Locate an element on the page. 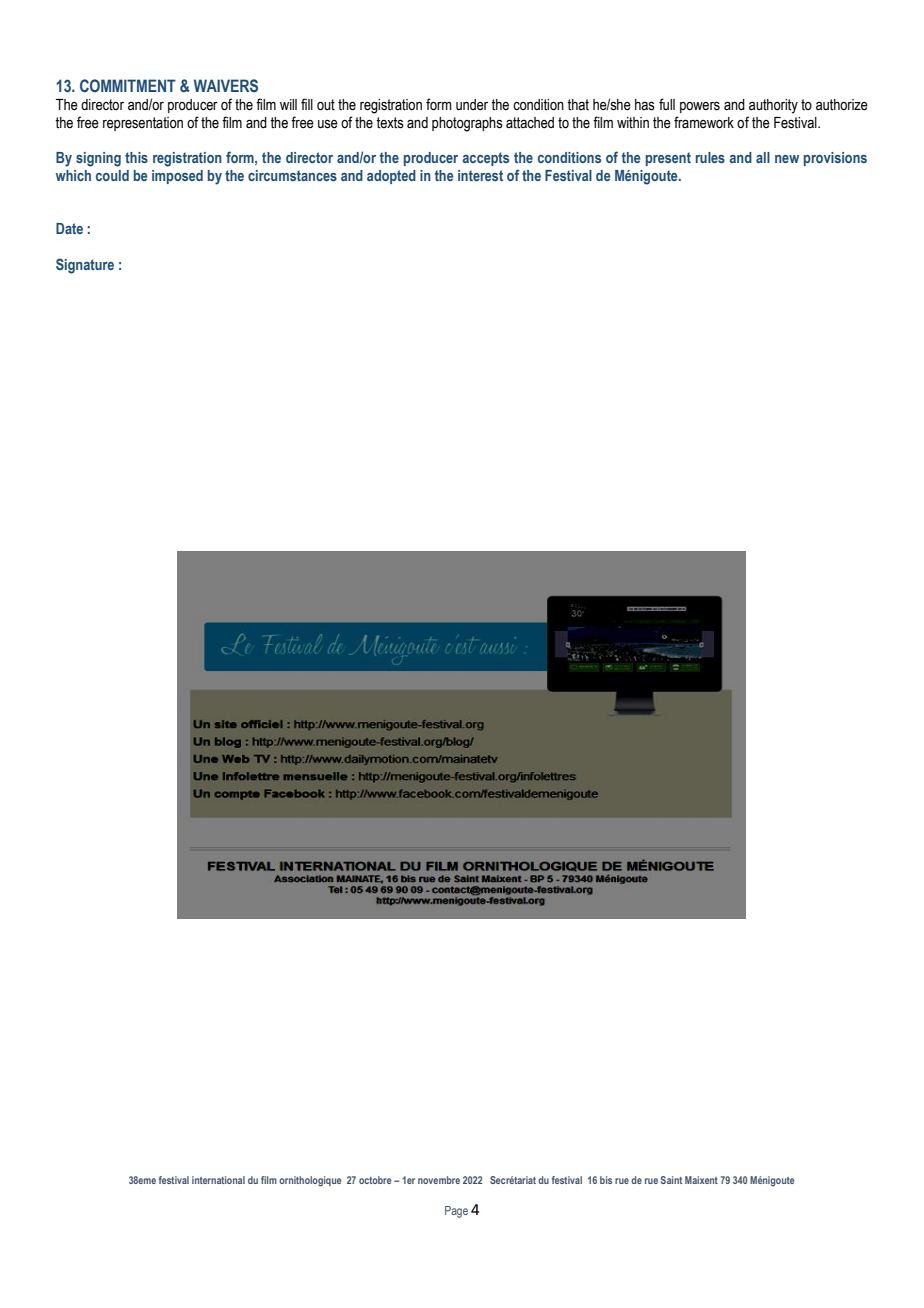  new is located at coordinates (787, 159).
